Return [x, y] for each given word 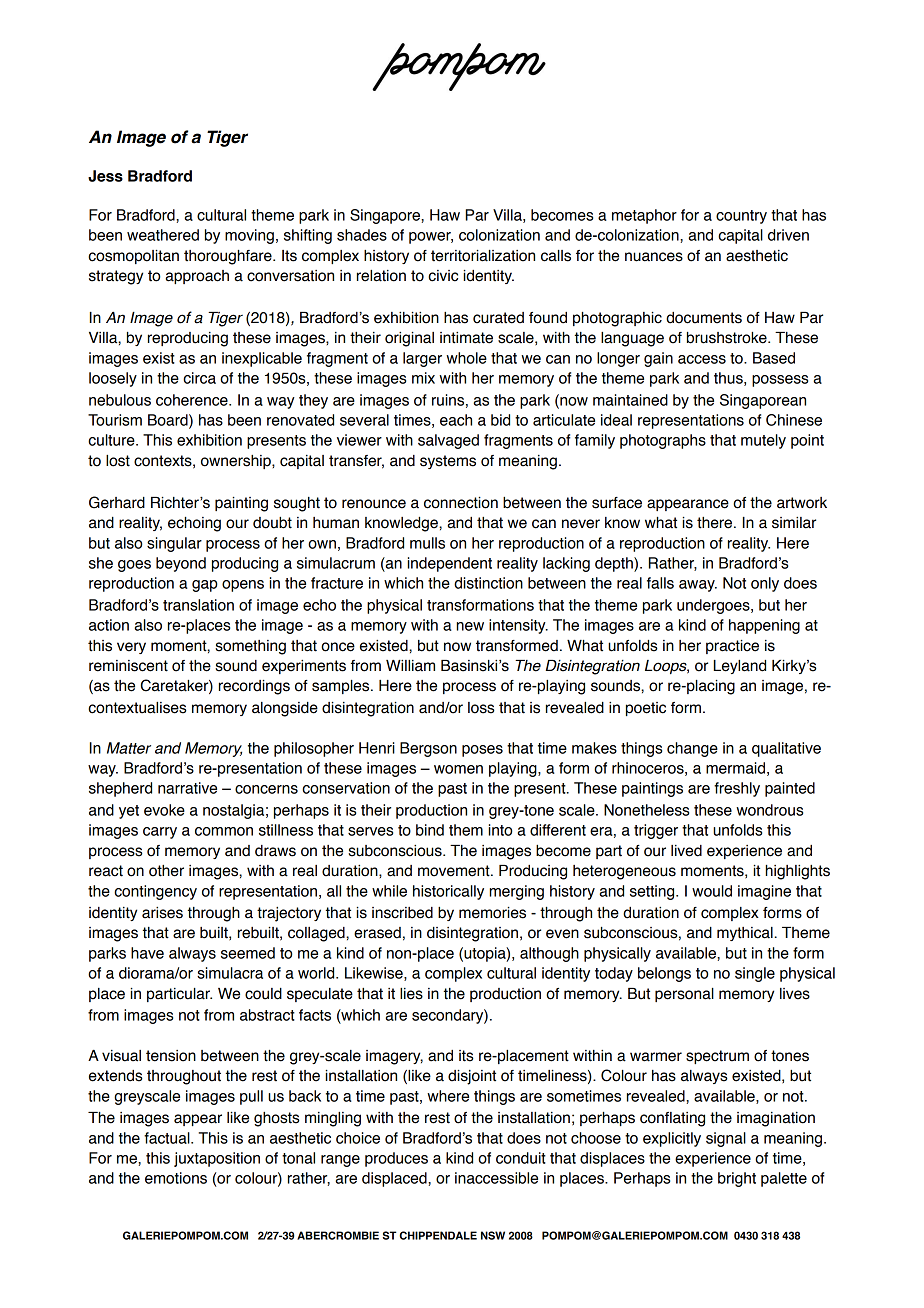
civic [443, 276]
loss [481, 708]
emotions [176, 1178]
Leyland [740, 667]
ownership [237, 462]
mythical [745, 934]
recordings [254, 687]
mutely [763, 441]
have [147, 953]
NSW [493, 1235]
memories [492, 913]
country [741, 217]
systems [448, 462]
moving [249, 236]
